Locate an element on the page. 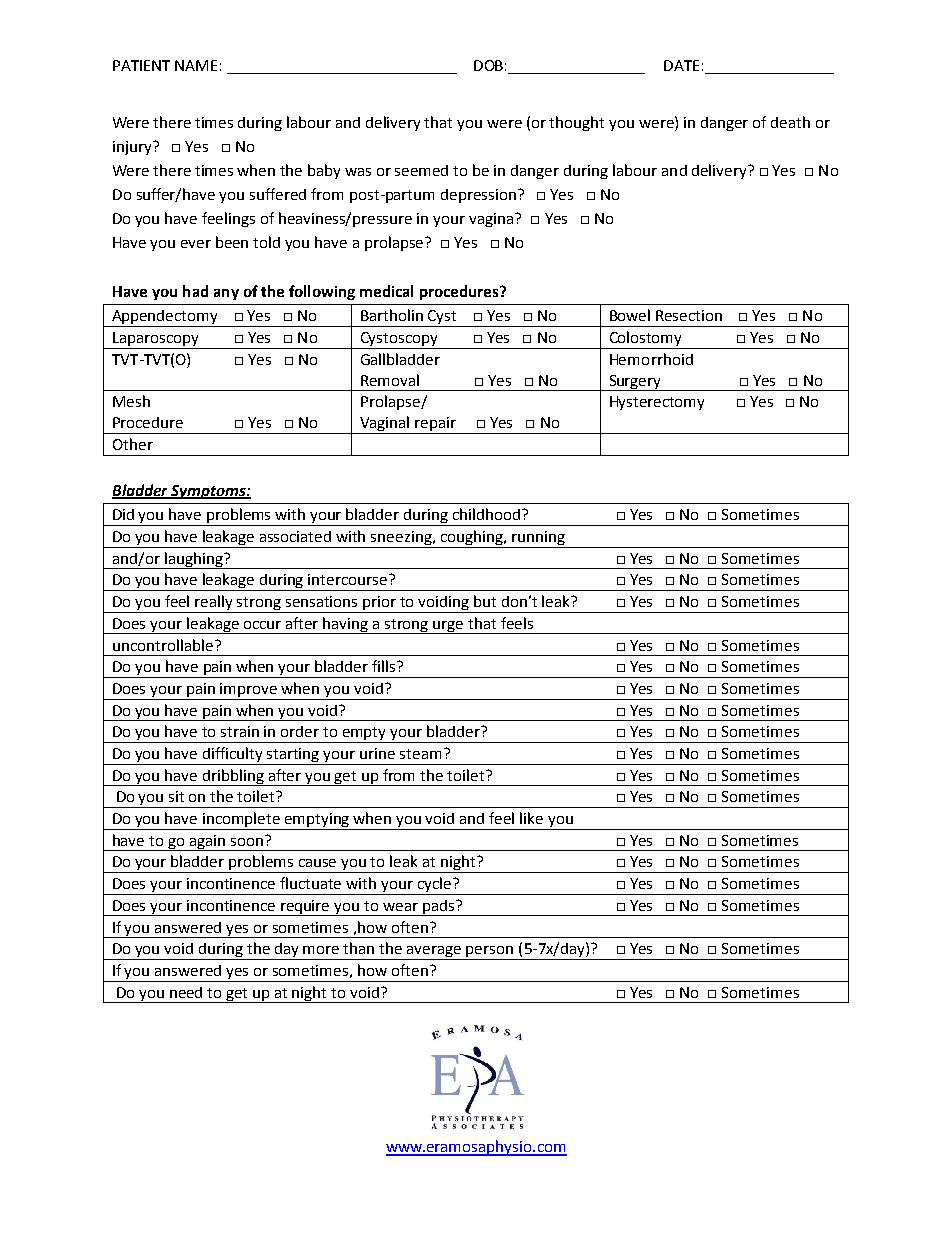 The height and width of the page is (1233, 952). average is located at coordinates (435, 953).
